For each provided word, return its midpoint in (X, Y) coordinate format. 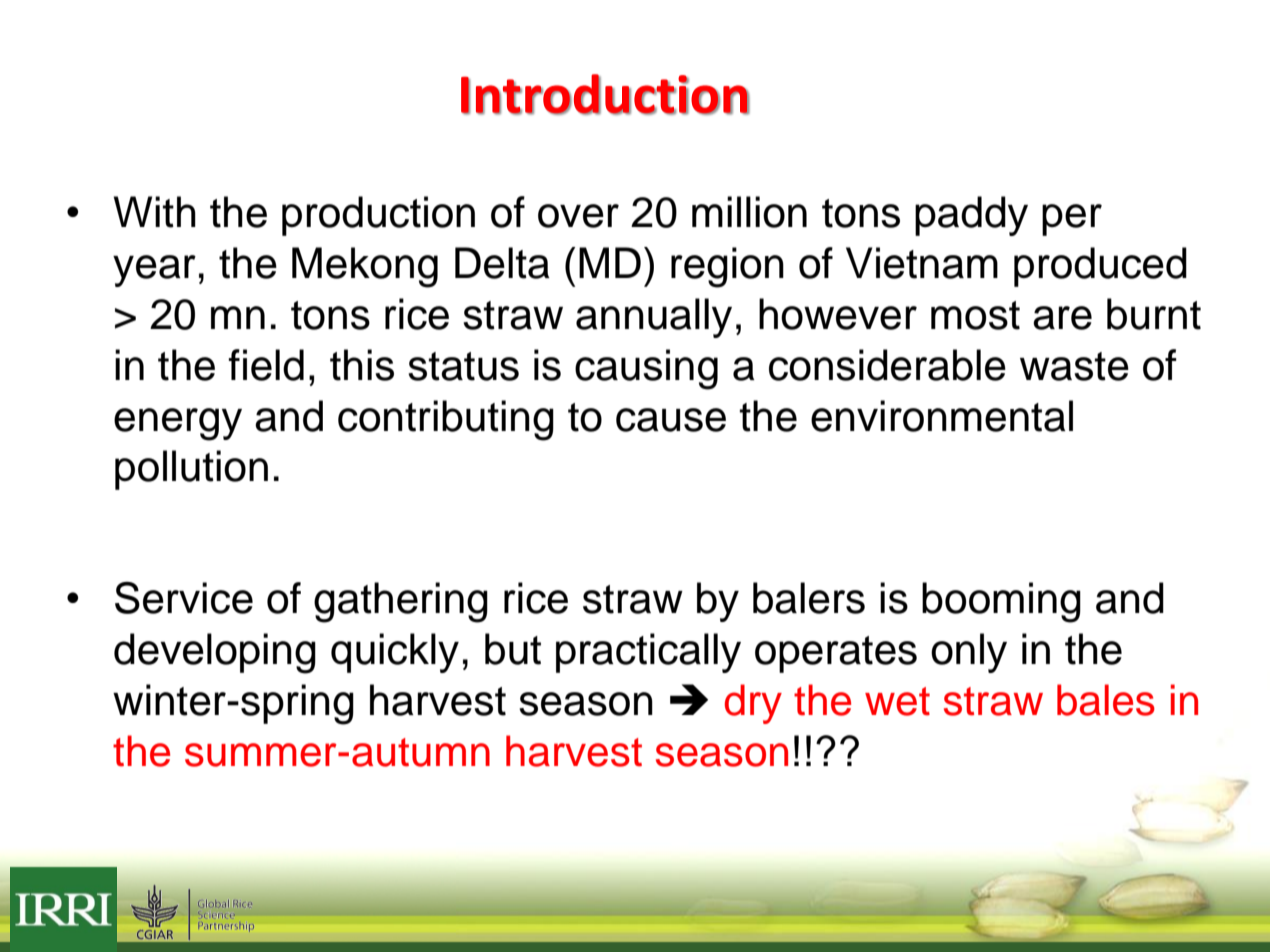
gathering (401, 602)
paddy (971, 216)
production (378, 216)
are (1062, 318)
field (266, 365)
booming (1001, 602)
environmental (942, 416)
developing (215, 653)
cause (671, 420)
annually (654, 318)
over (578, 216)
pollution (191, 470)
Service (184, 598)
